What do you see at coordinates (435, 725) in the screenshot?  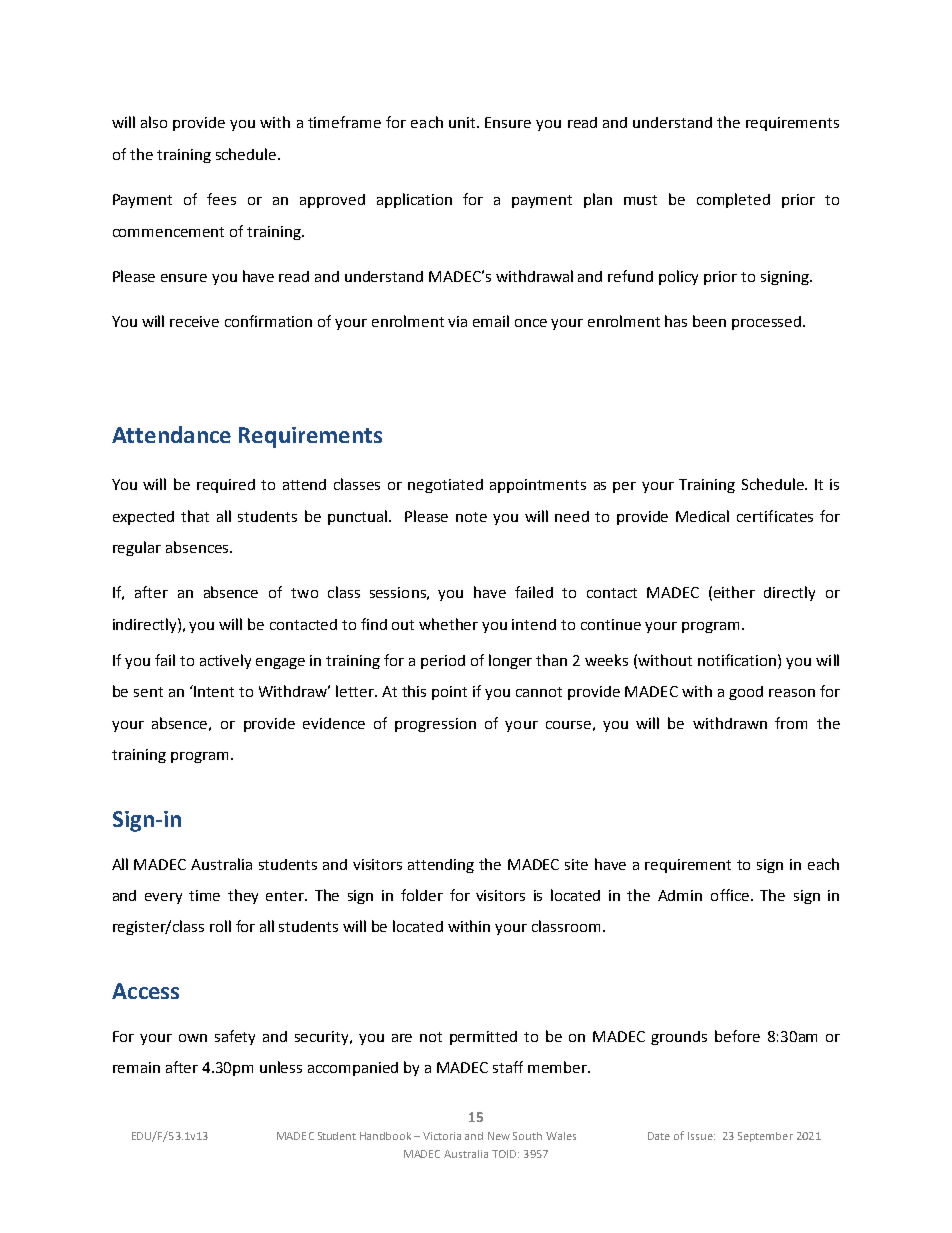 I see `progression` at bounding box center [435, 725].
